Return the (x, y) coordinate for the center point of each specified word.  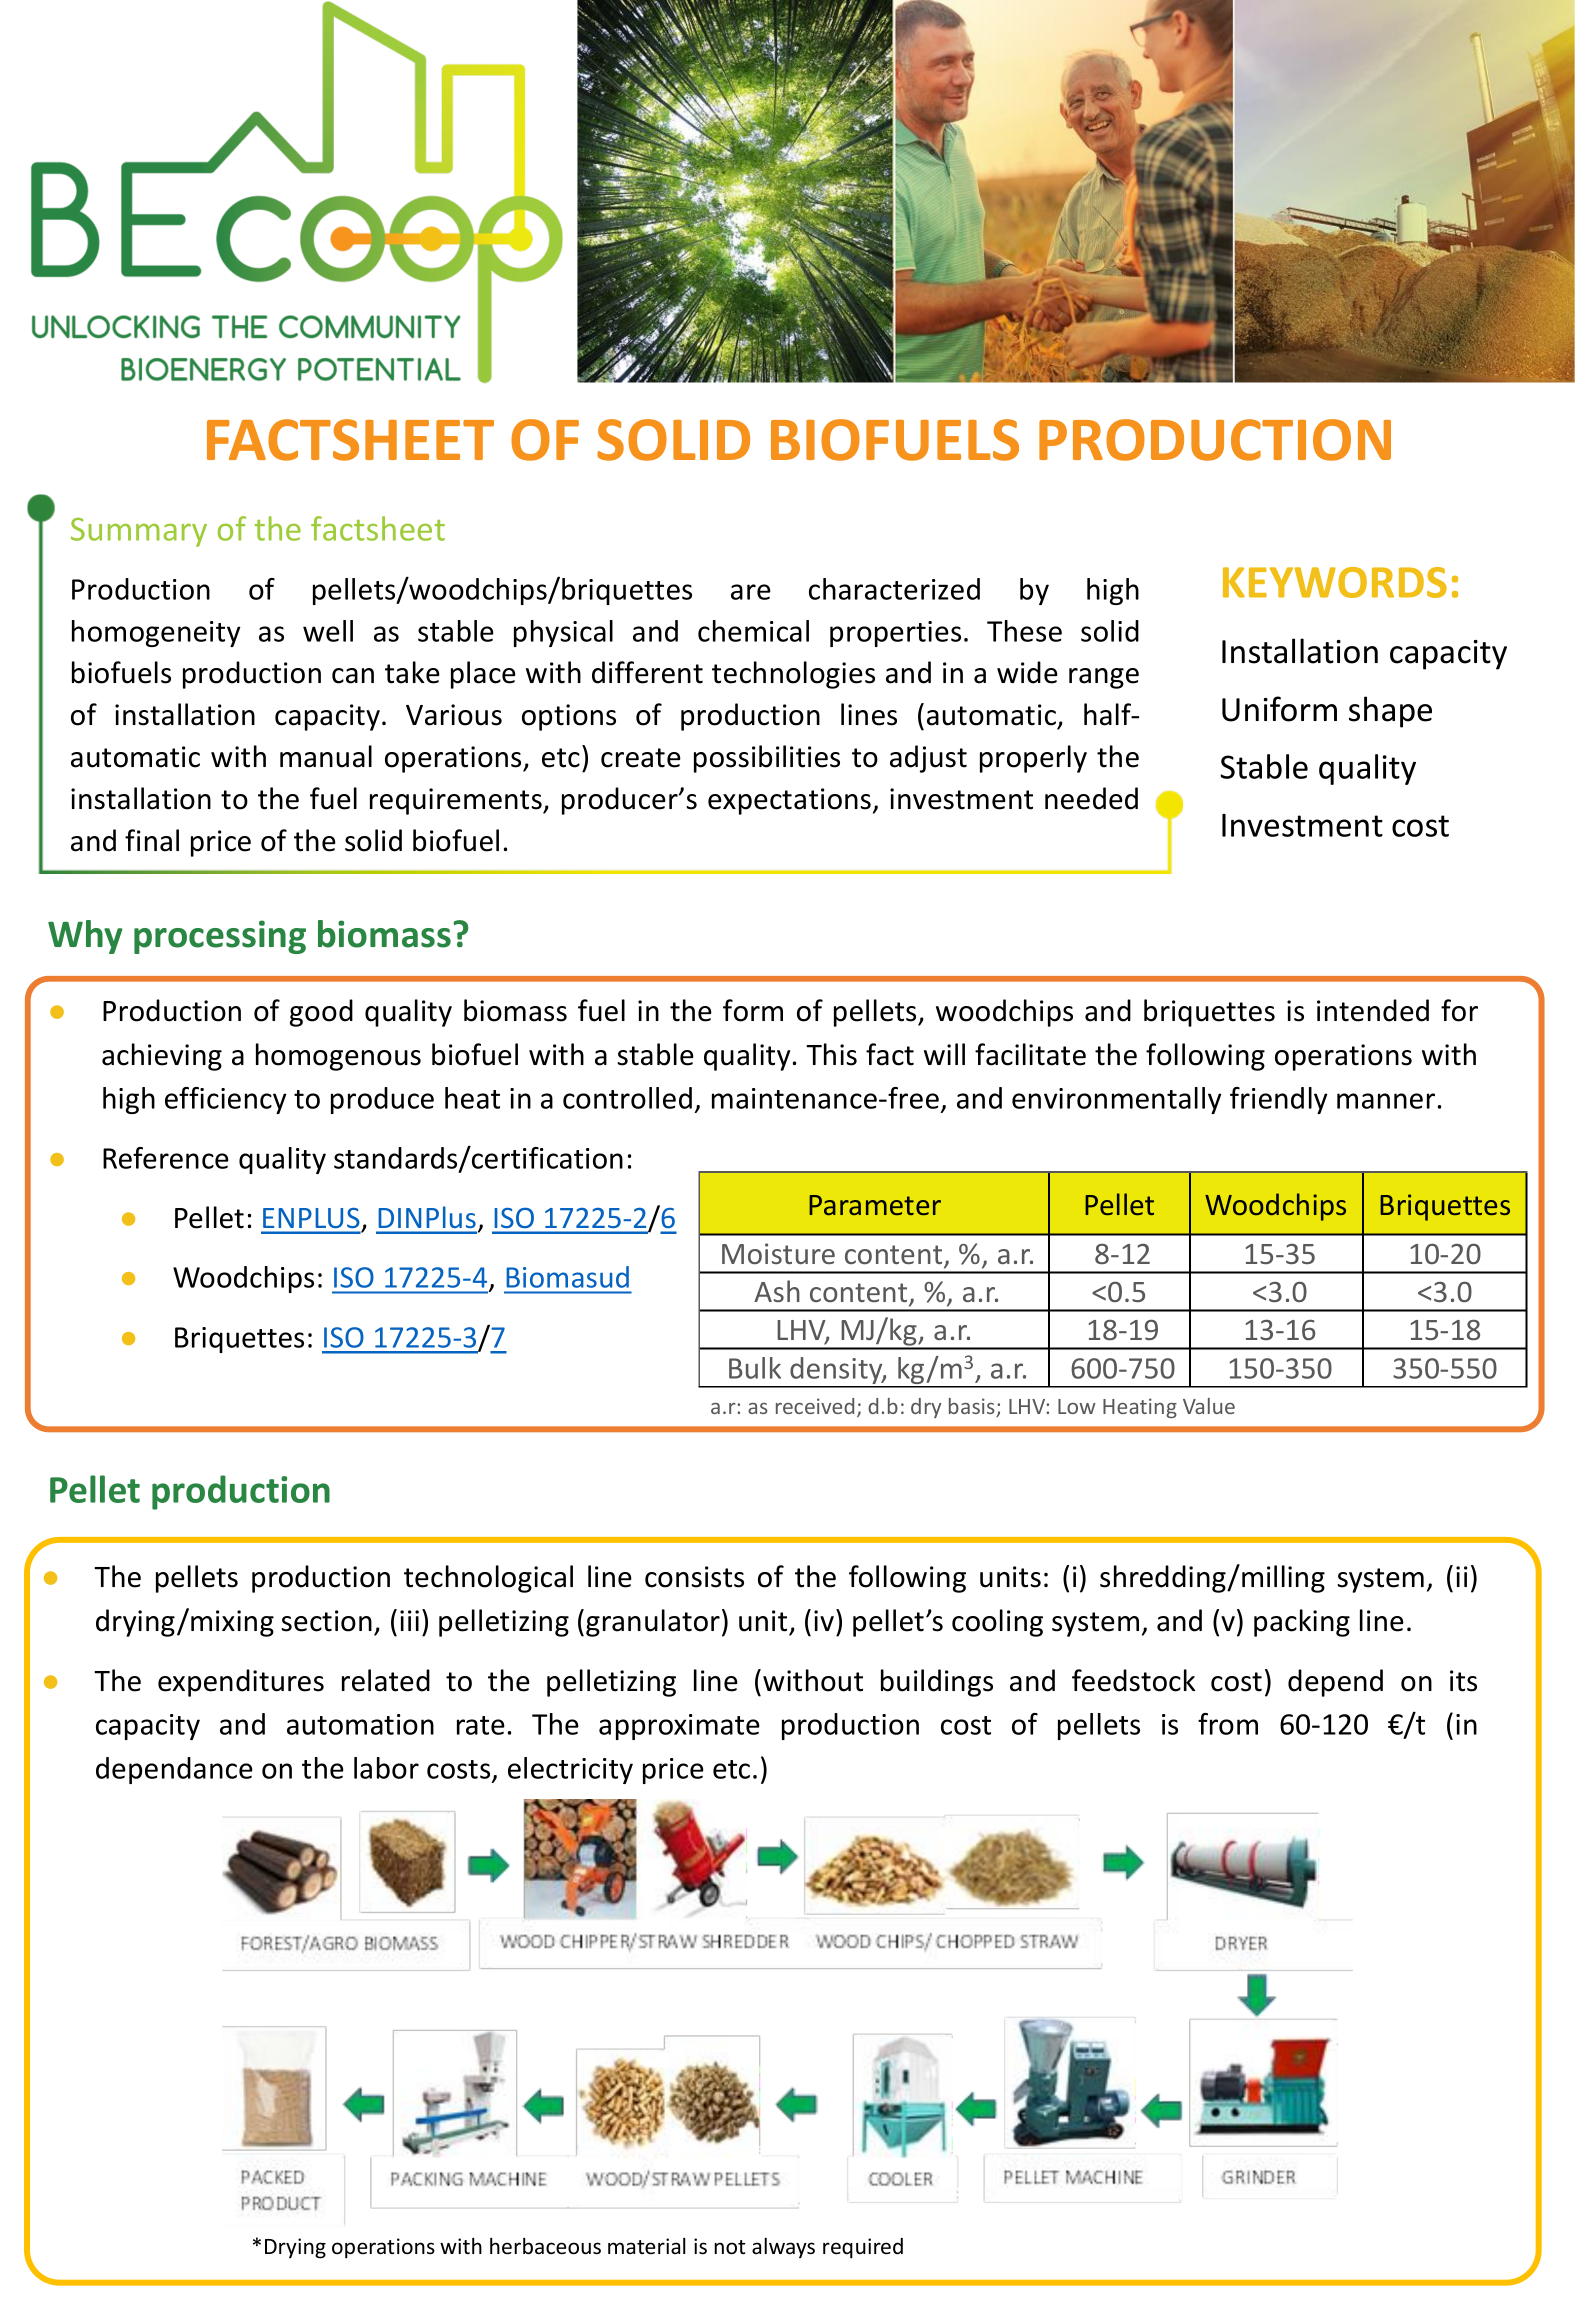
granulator (653, 1623)
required (863, 2248)
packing (1302, 1623)
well (328, 631)
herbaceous (545, 2246)
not (729, 2247)
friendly (1279, 1100)
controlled (627, 1098)
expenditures (241, 1683)
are (751, 592)
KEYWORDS (1335, 582)
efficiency (226, 1100)
